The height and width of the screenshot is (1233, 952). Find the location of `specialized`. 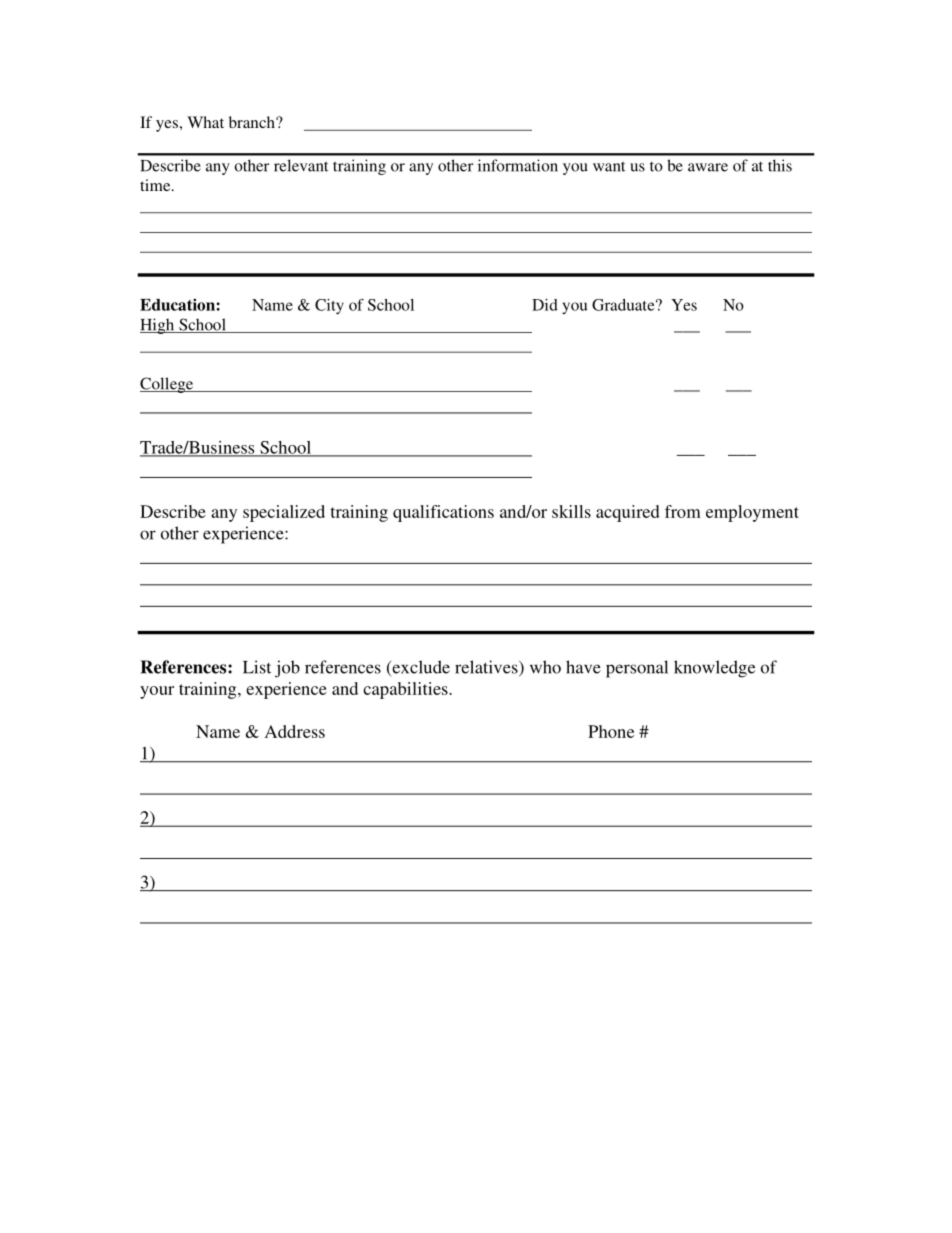

specialized is located at coordinates (284, 513).
